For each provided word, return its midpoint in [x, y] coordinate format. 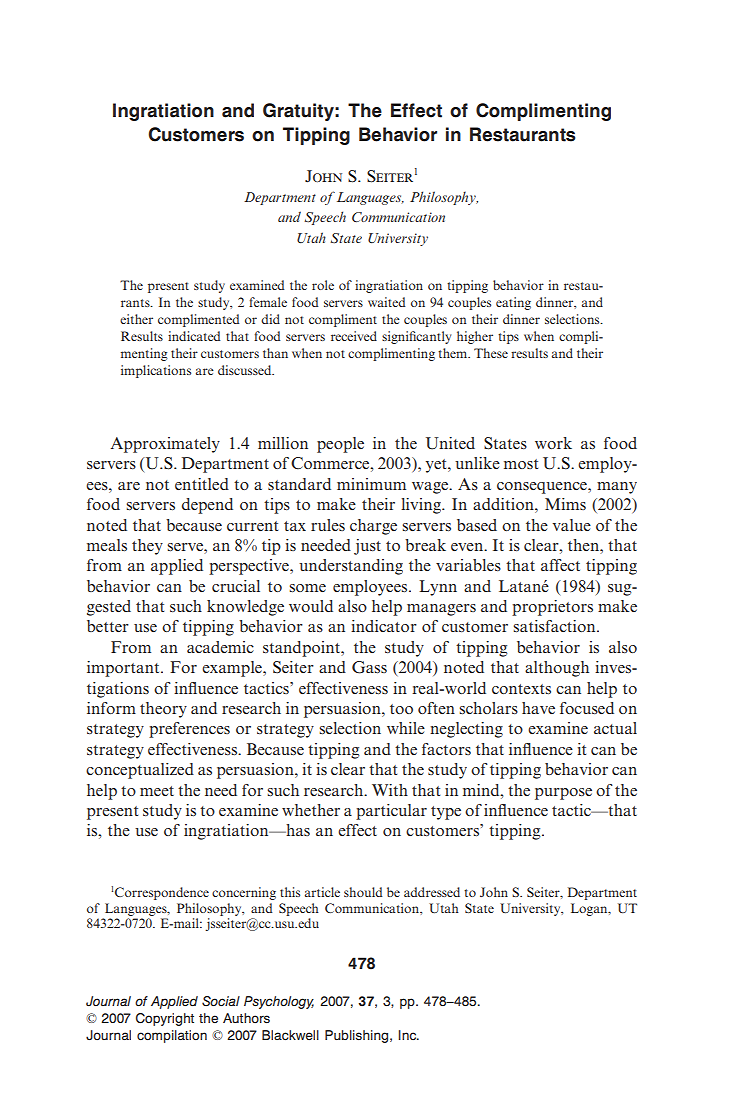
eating [513, 303]
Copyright [165, 1019]
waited [386, 302]
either [136, 319]
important [124, 669]
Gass [369, 667]
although [557, 669]
